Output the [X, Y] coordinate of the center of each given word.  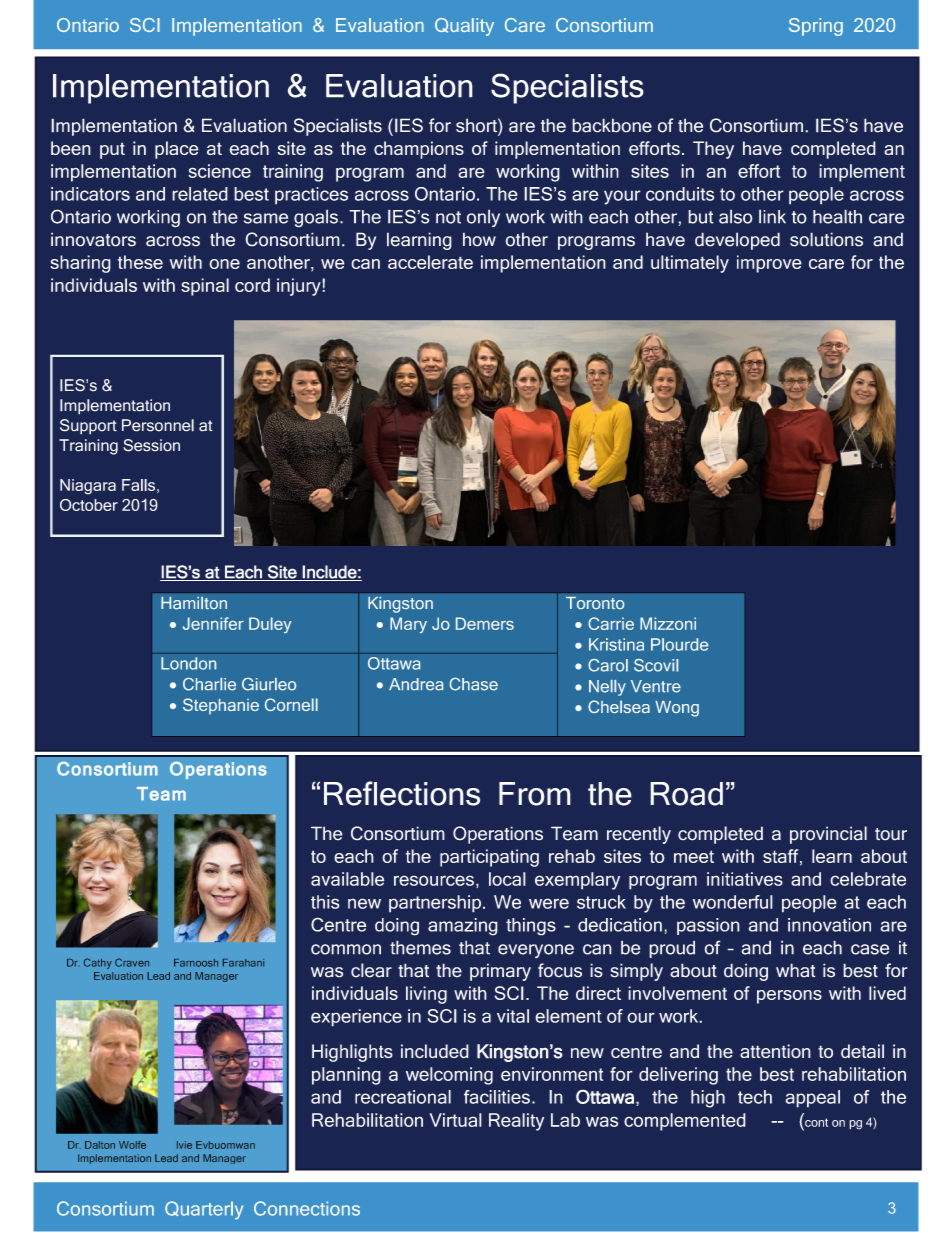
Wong [677, 709]
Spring [816, 27]
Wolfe [132, 1145]
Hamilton [194, 603]
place [177, 150]
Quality [464, 27]
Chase [474, 684]
